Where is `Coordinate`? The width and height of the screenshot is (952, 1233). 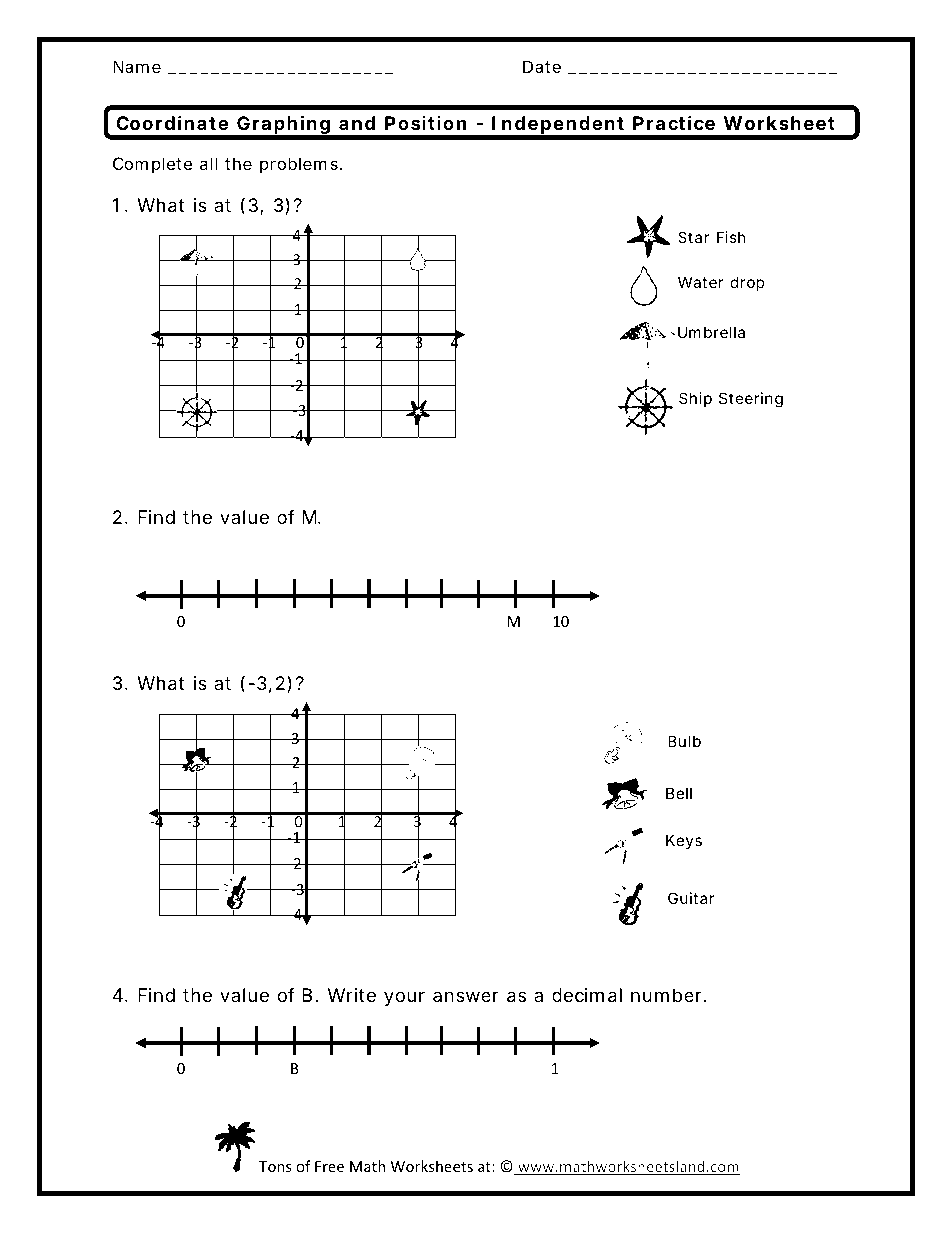 Coordinate is located at coordinates (172, 123).
